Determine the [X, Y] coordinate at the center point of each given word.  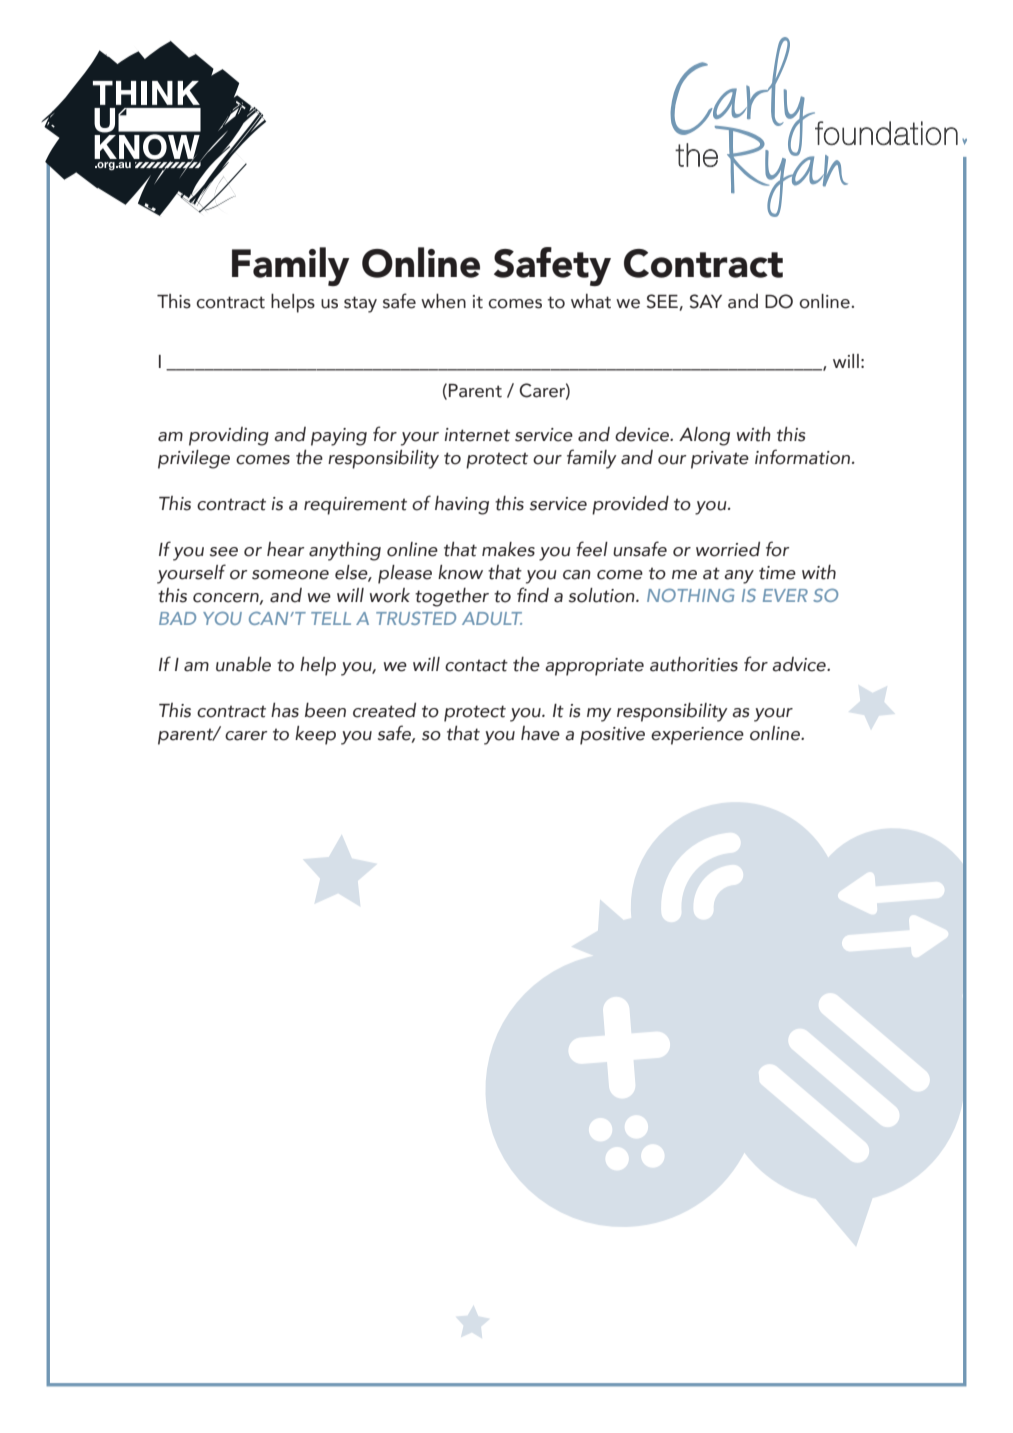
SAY [706, 301]
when [443, 301]
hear [285, 549]
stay [360, 304]
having [462, 505]
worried [728, 549]
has [285, 710]
